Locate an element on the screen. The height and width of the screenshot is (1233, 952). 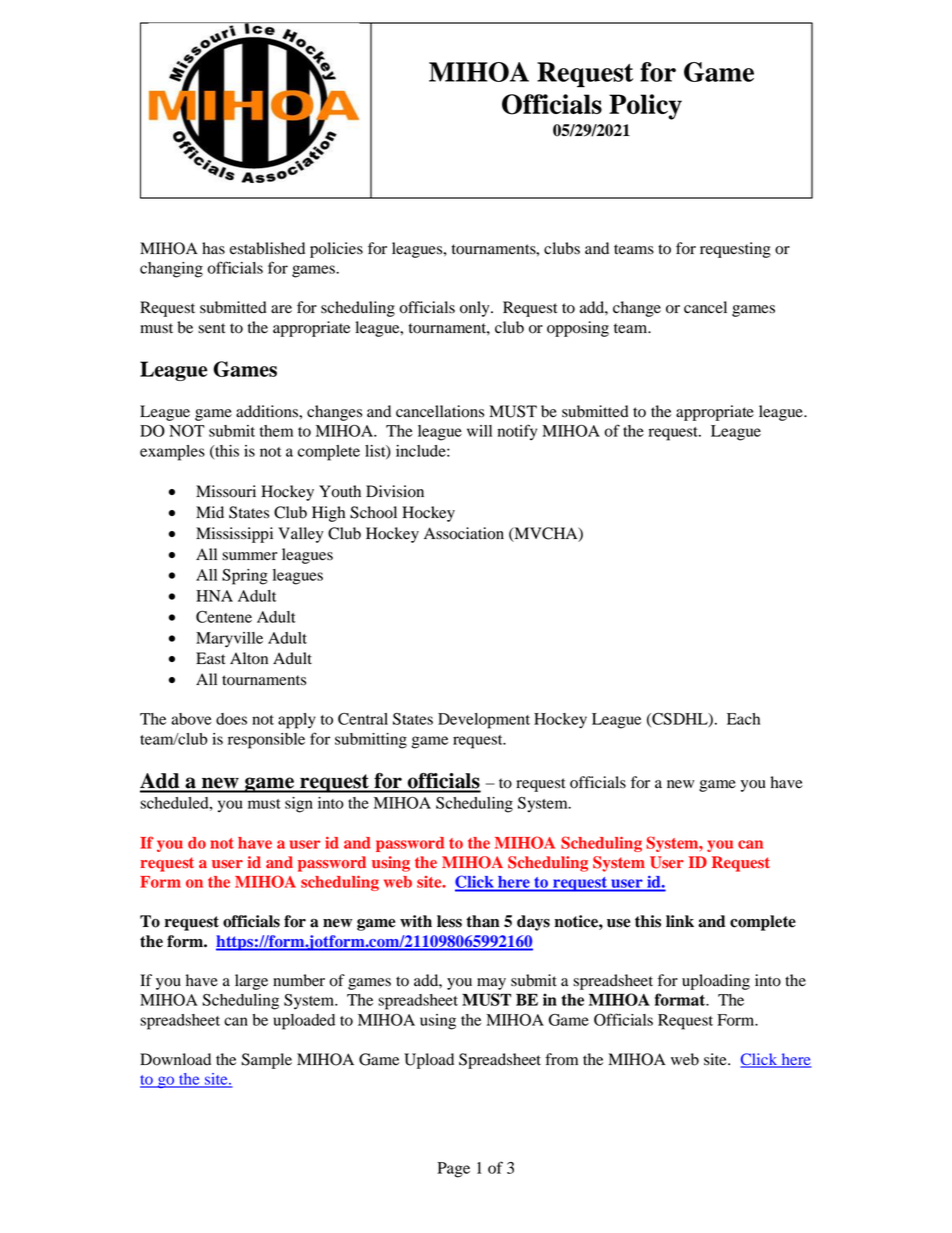
has is located at coordinates (213, 248).
